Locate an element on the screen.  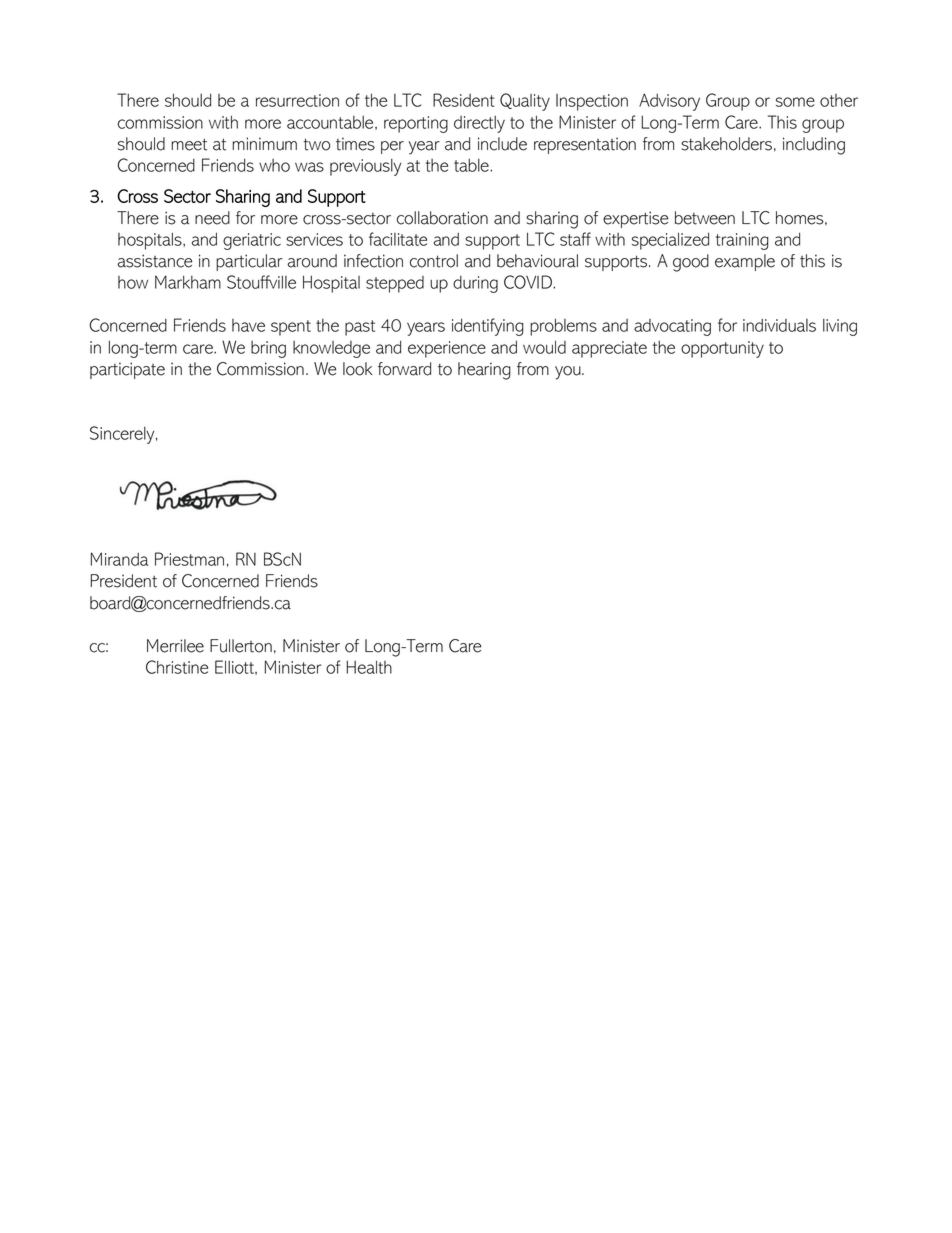
you is located at coordinates (569, 373).
